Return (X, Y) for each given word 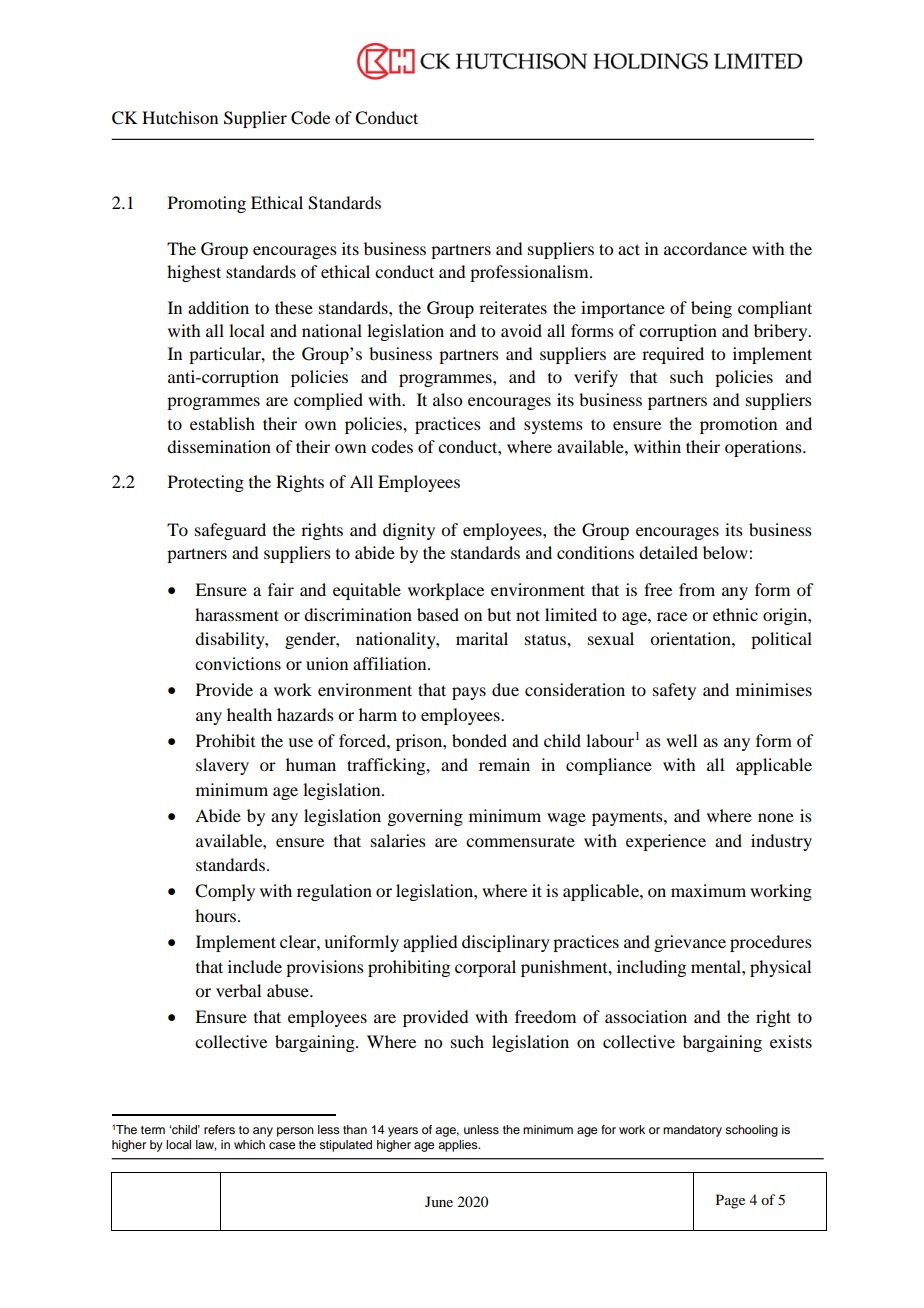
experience (666, 842)
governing (425, 817)
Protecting (206, 483)
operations (764, 448)
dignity (409, 531)
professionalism (530, 273)
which (249, 1144)
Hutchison (180, 117)
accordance (705, 248)
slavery (222, 766)
